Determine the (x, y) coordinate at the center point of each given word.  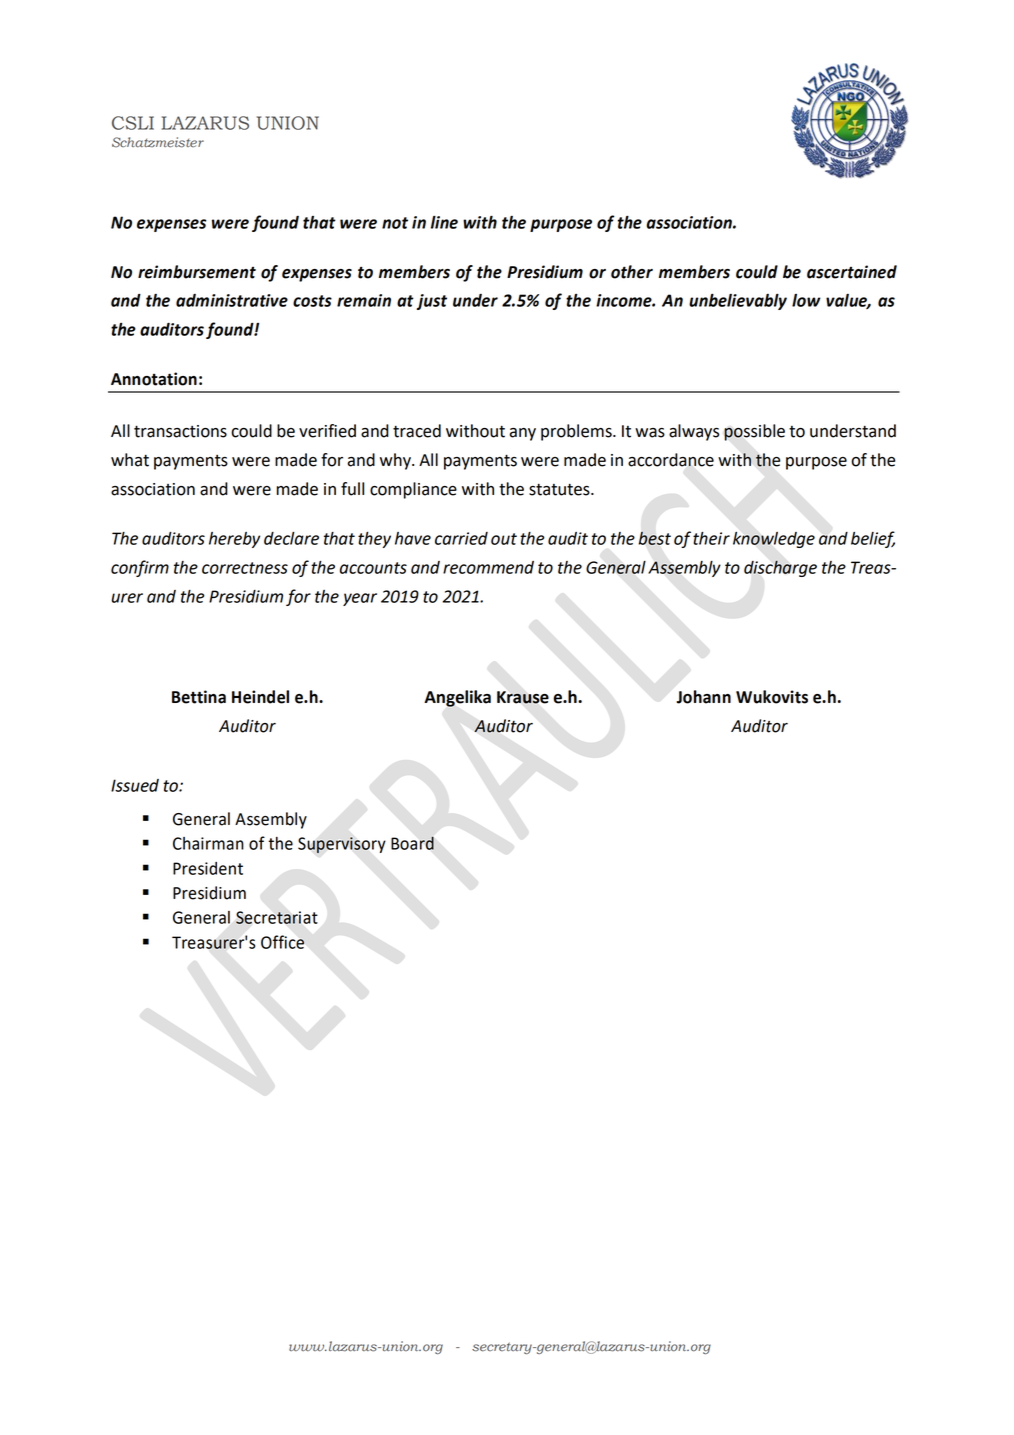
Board (412, 843)
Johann (704, 697)
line (444, 222)
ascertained (852, 272)
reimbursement (197, 272)
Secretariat (277, 917)
